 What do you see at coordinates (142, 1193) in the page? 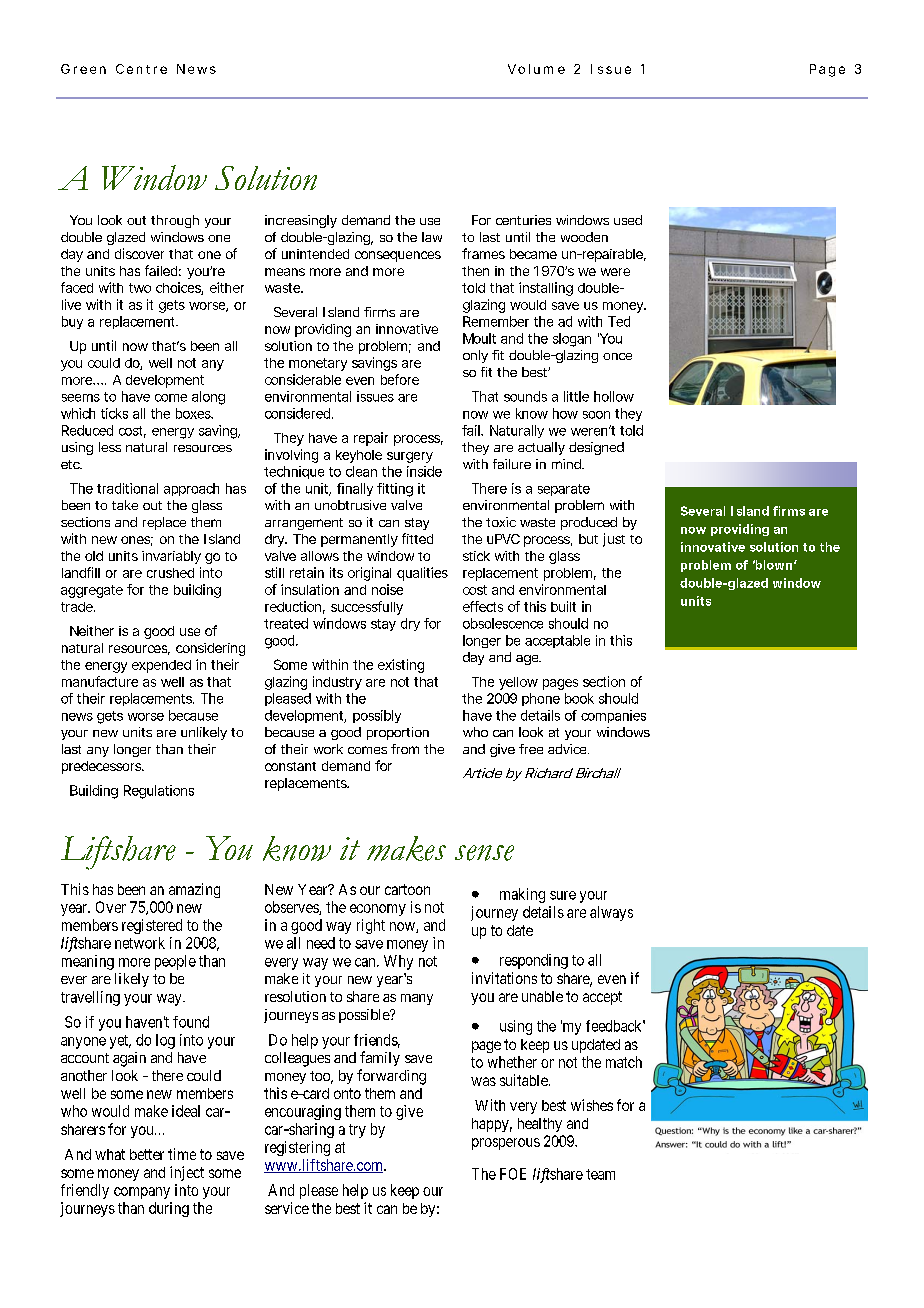
I see `company` at bounding box center [142, 1193].
